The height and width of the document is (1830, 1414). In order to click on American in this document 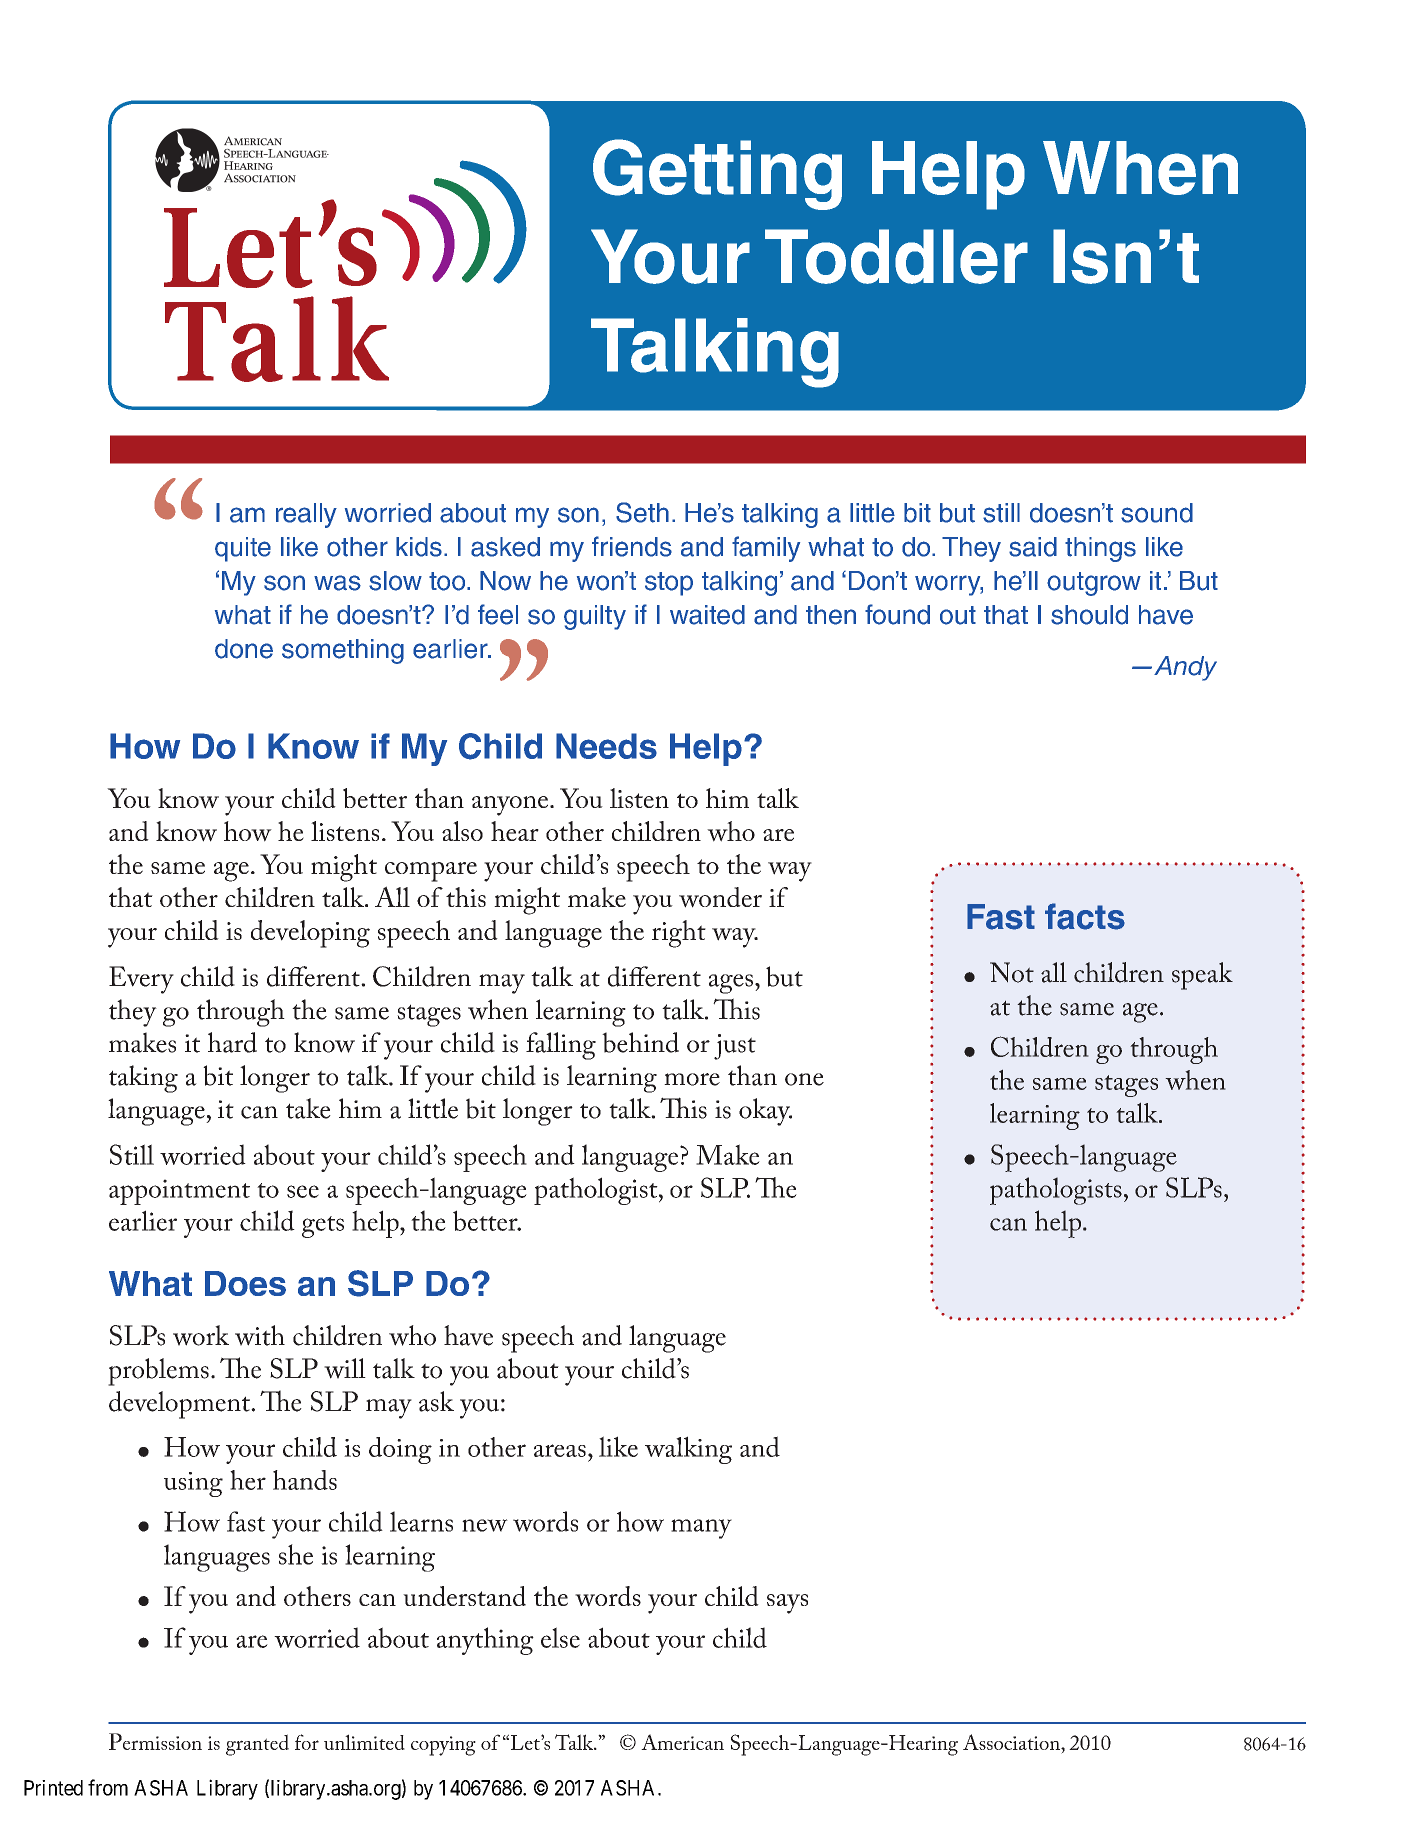, I will do `click(682, 1742)`.
